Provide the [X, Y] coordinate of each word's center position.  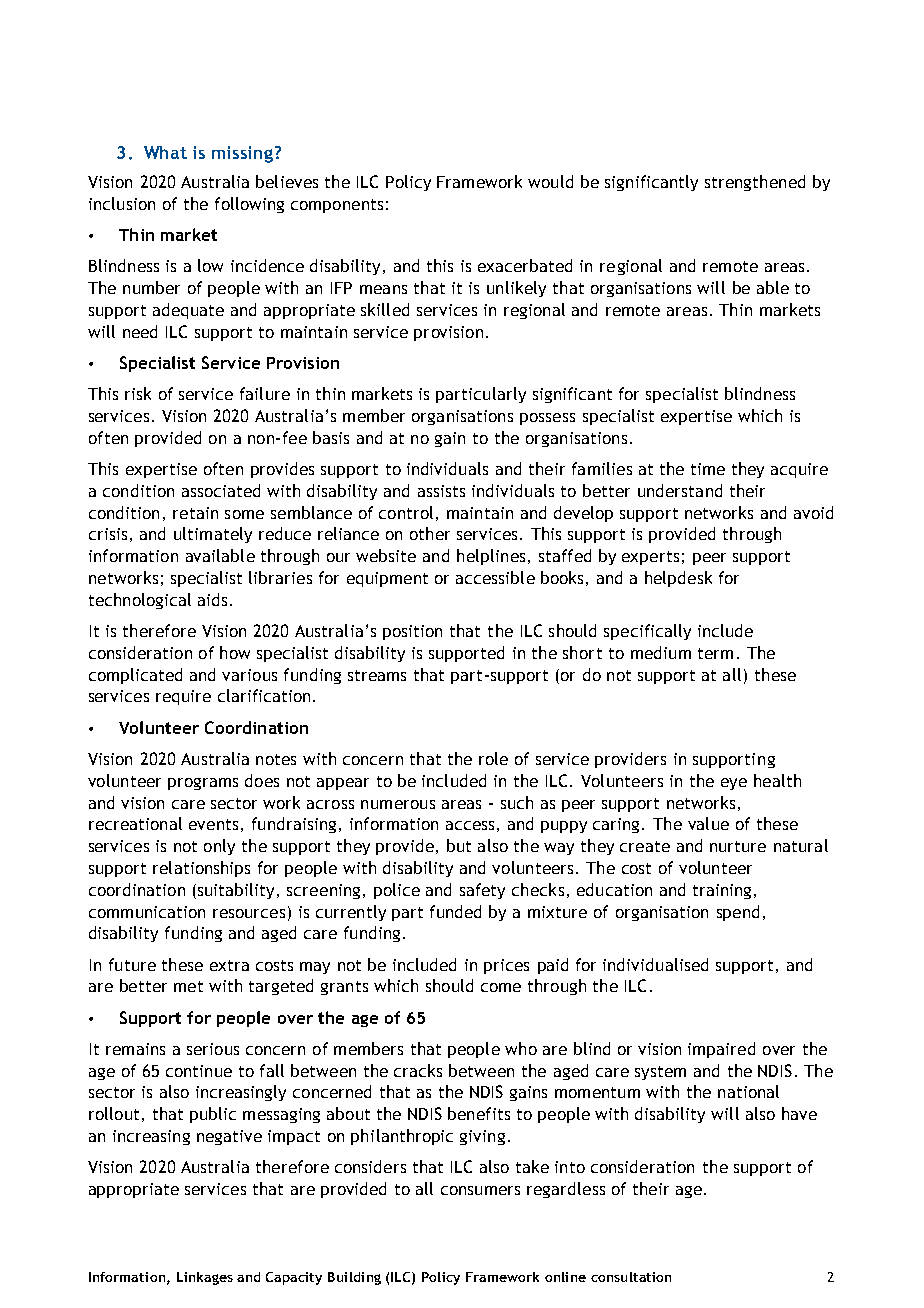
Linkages [205, 1278]
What [165, 152]
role [493, 758]
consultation [631, 1277]
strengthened [755, 183]
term [715, 653]
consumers [480, 1190]
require [183, 697]
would [550, 181]
